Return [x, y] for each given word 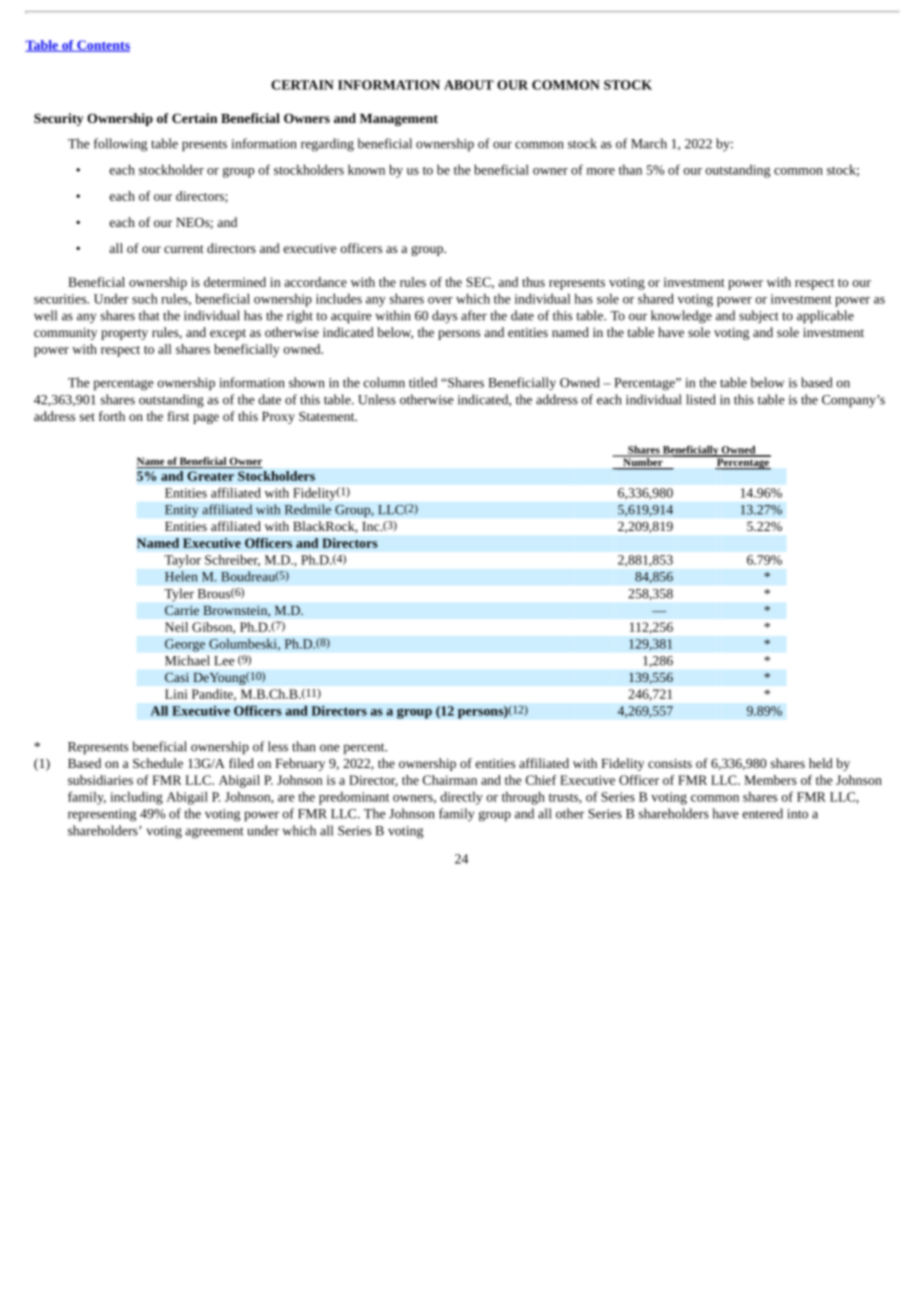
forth [112, 416]
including [136, 798]
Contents [102, 46]
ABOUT [469, 85]
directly [461, 798]
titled [423, 382]
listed [701, 399]
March [649, 143]
